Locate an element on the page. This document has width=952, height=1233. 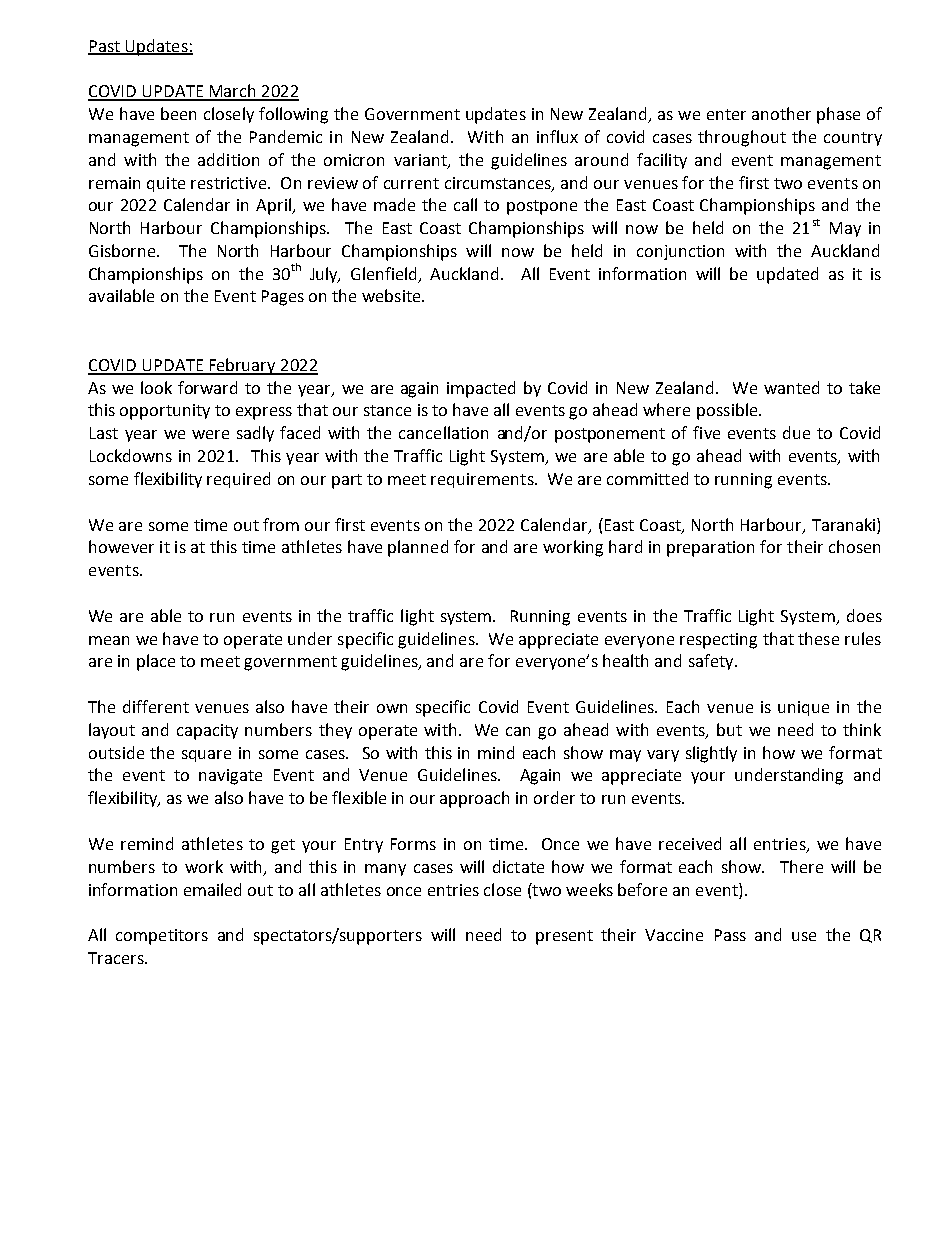
approach is located at coordinates (474, 799).
